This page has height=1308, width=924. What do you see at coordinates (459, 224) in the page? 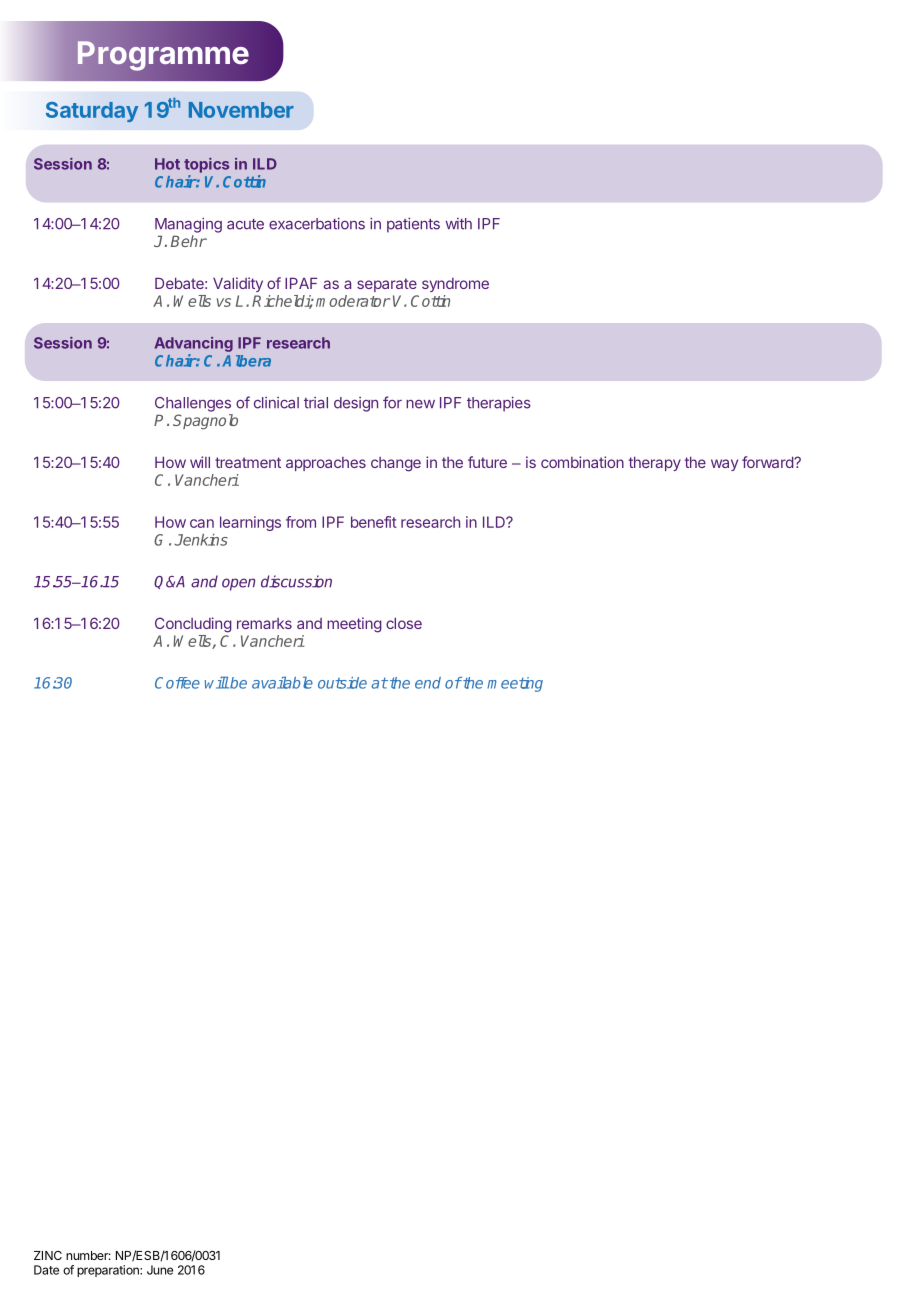
I see `with` at bounding box center [459, 224].
